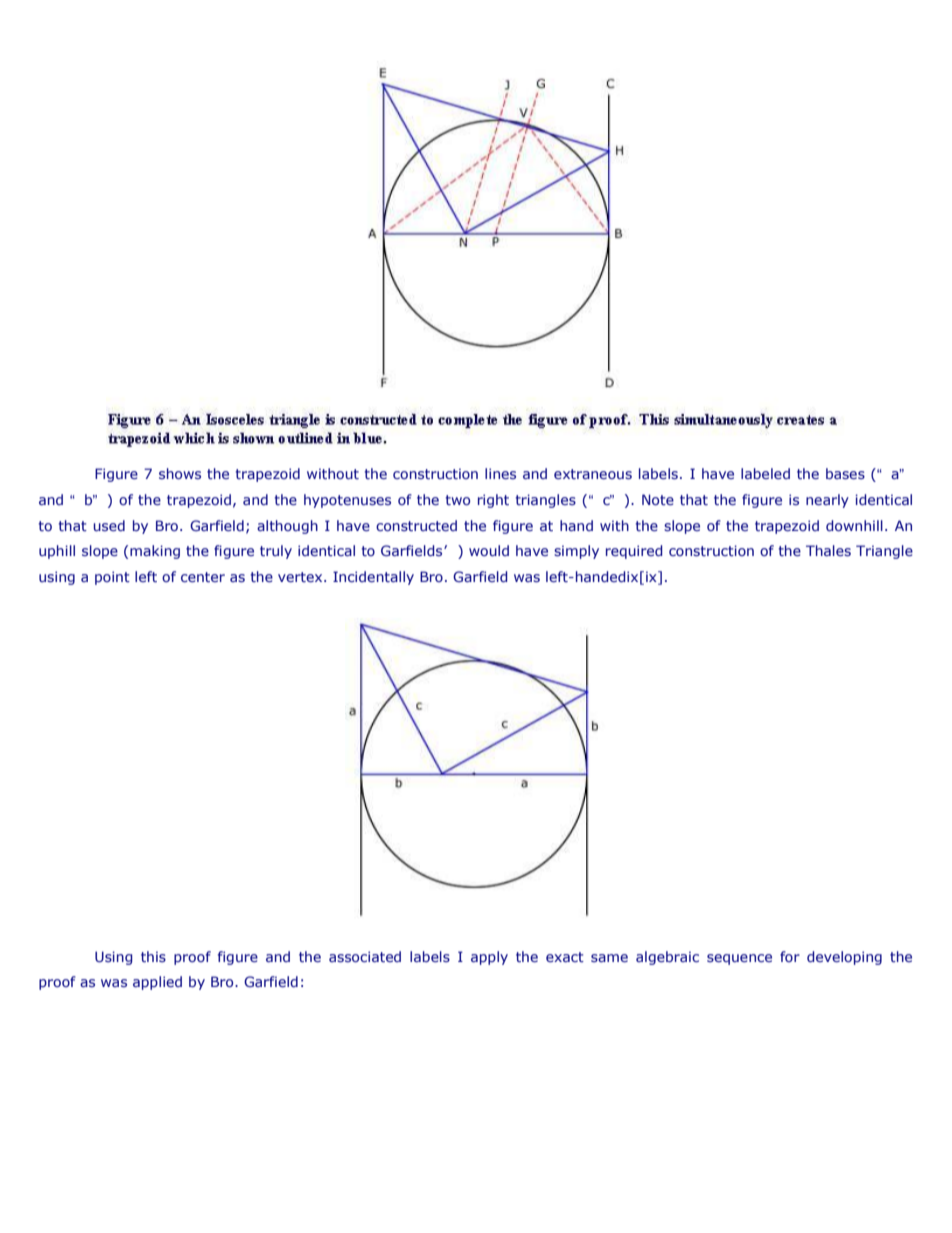  Describe the element at coordinates (458, 500) in the screenshot. I see `two` at that location.
